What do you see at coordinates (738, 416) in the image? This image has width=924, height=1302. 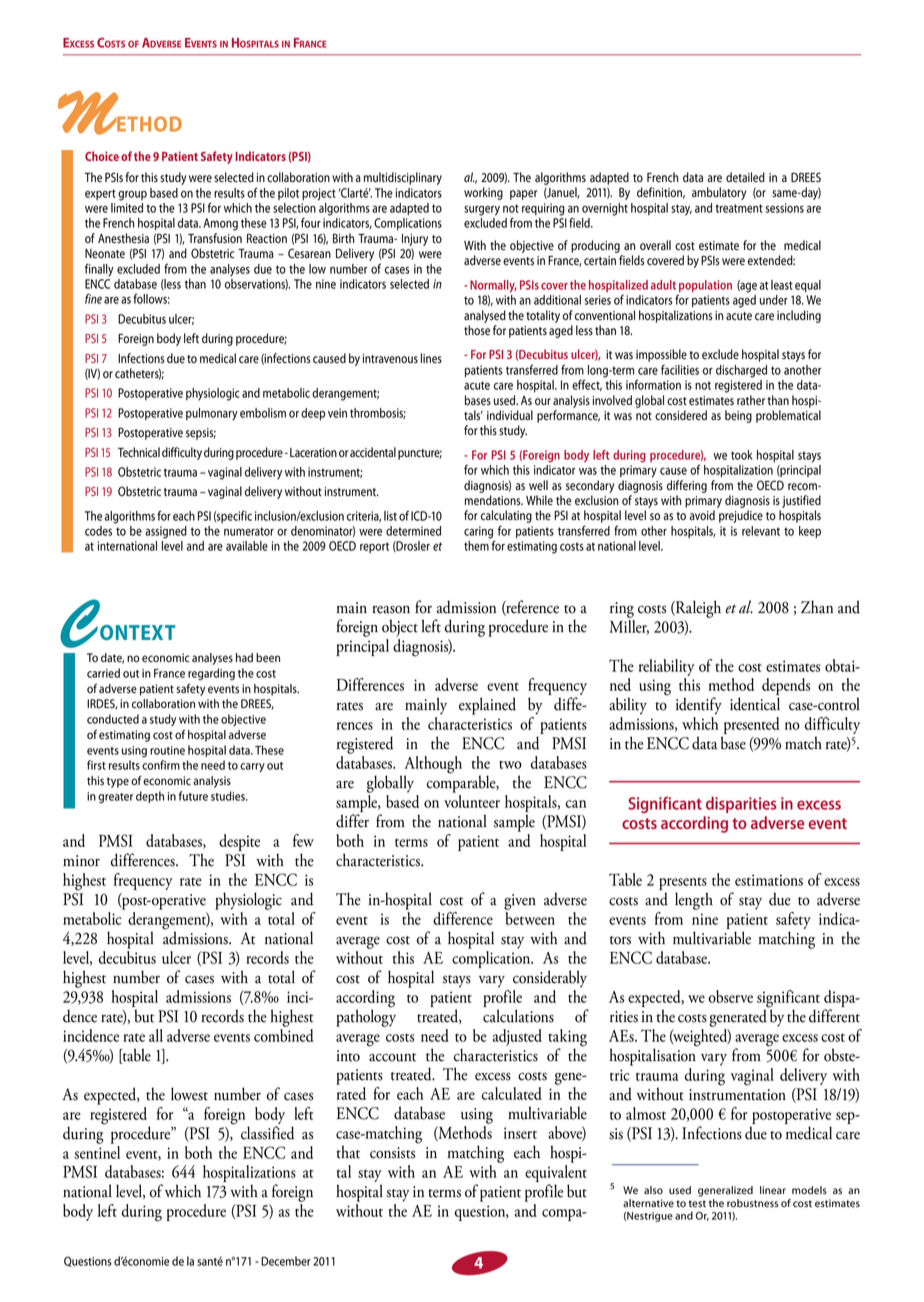 I see `being` at bounding box center [738, 416].
